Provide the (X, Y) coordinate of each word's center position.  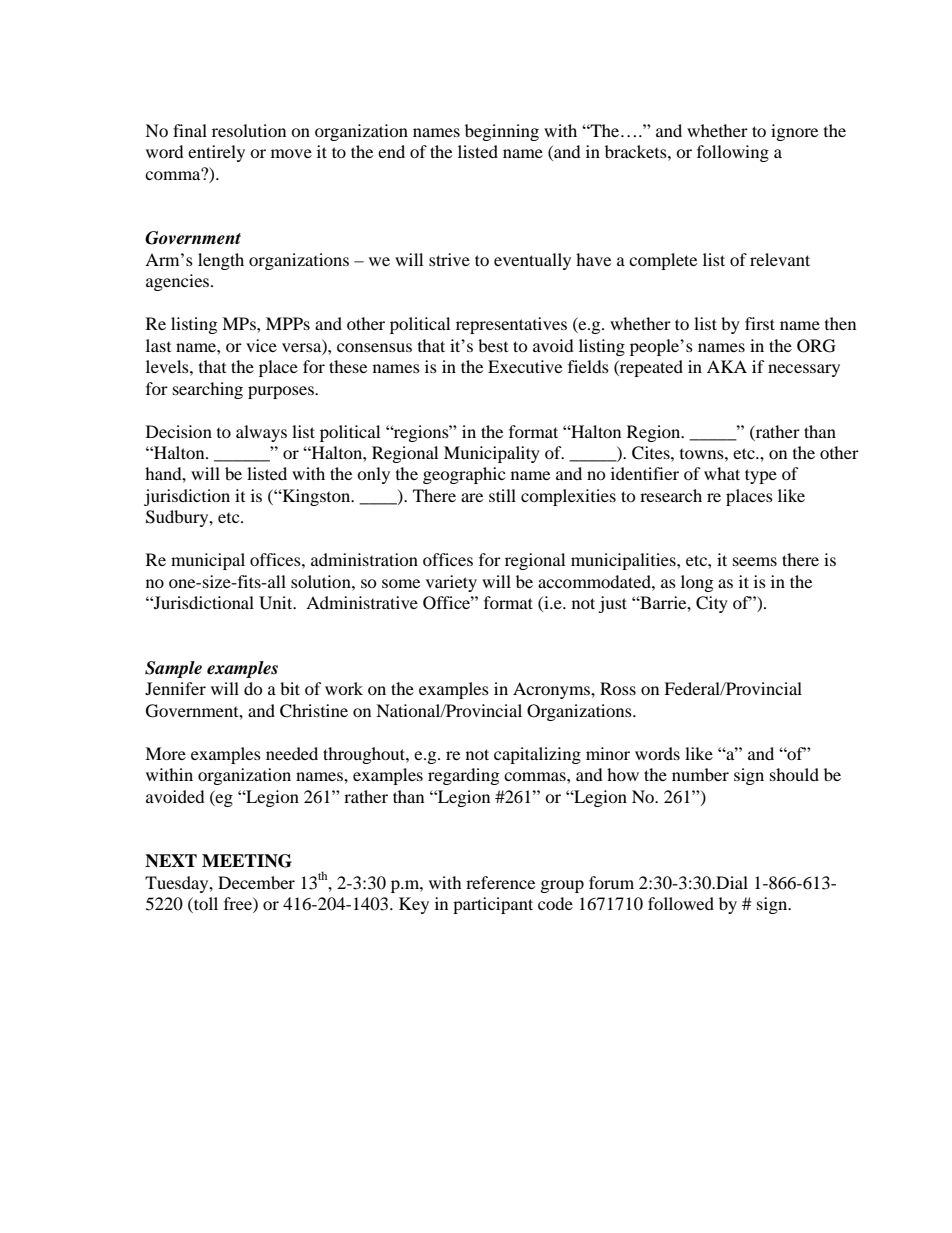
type (761, 476)
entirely (216, 153)
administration (364, 559)
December (256, 882)
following (733, 153)
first (760, 323)
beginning (502, 132)
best (493, 345)
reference (500, 882)
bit (290, 688)
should (794, 774)
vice (261, 345)
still (502, 495)
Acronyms (552, 690)
